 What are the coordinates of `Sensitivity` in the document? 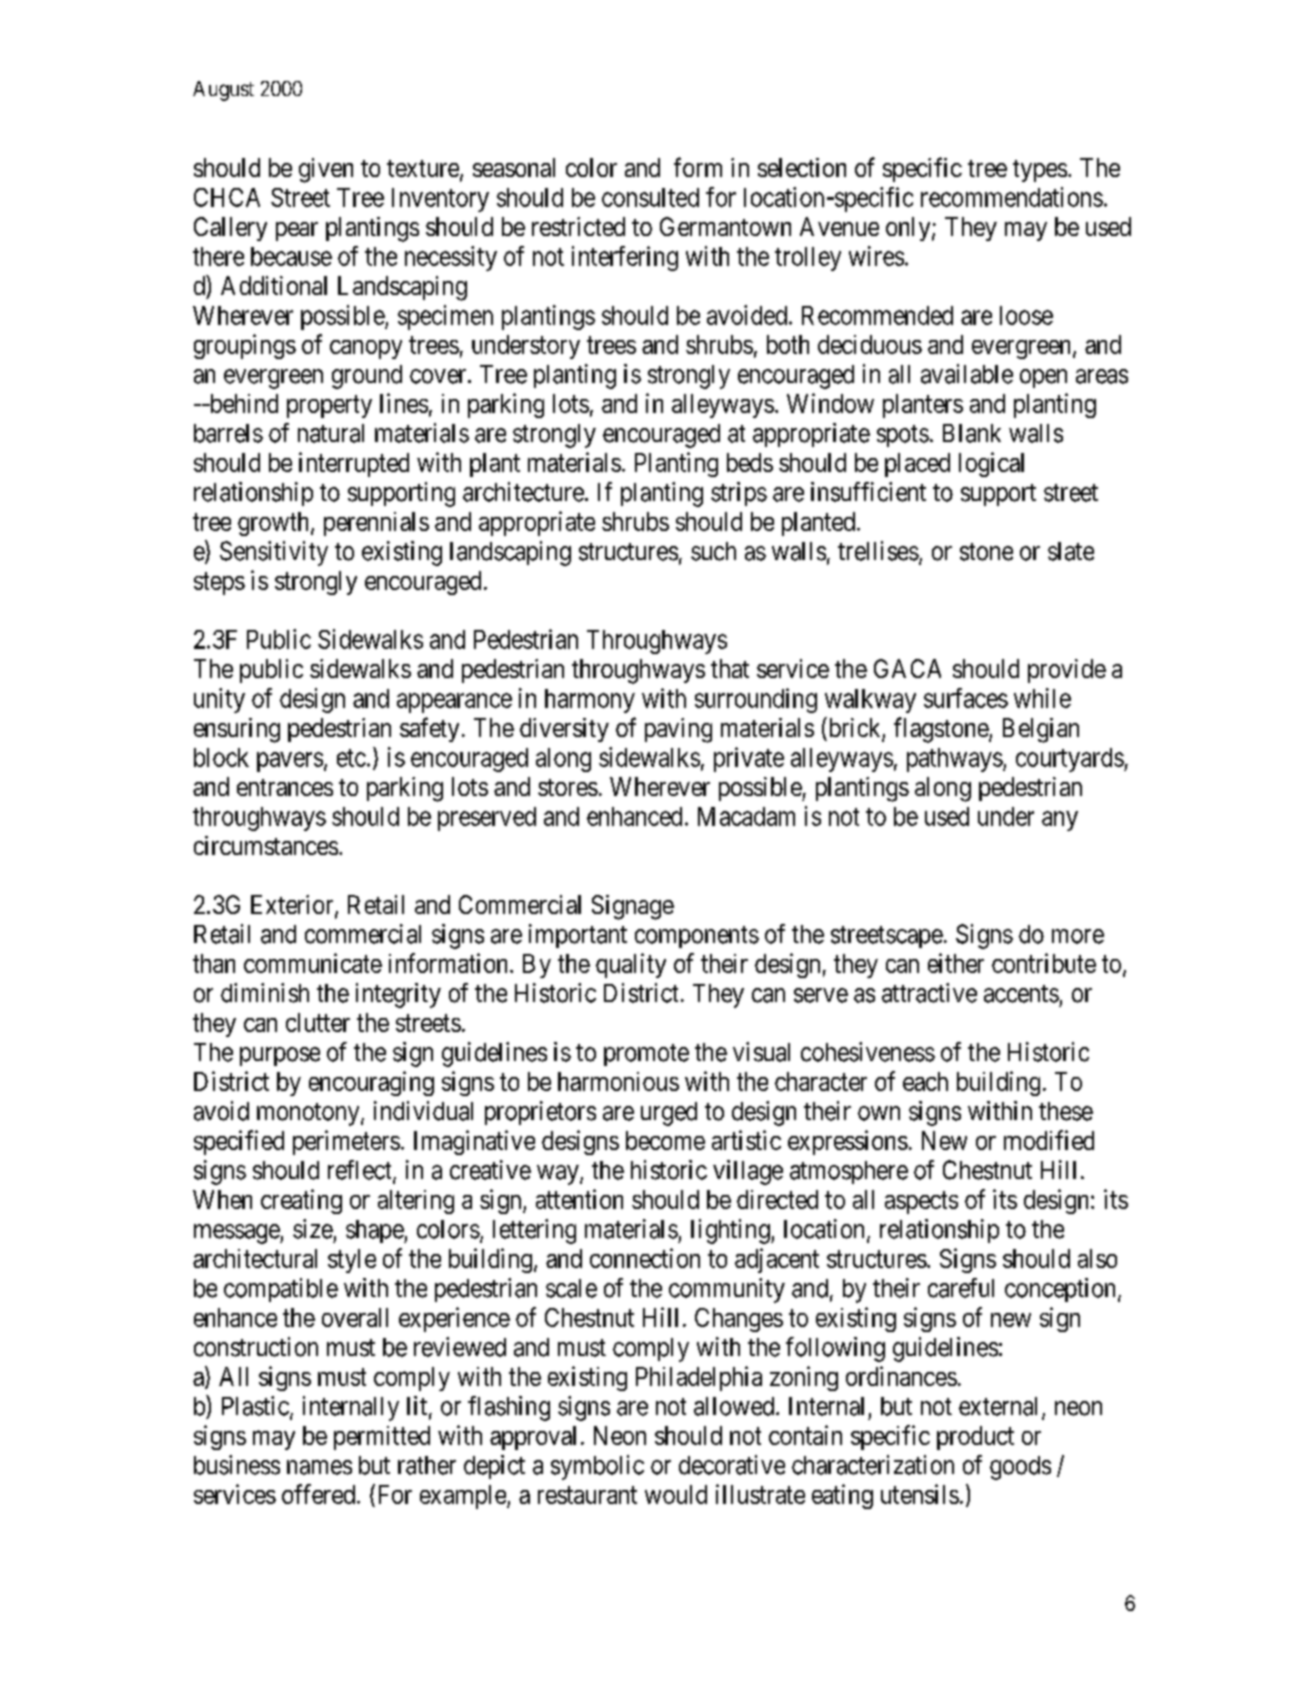 It's located at (274, 553).
